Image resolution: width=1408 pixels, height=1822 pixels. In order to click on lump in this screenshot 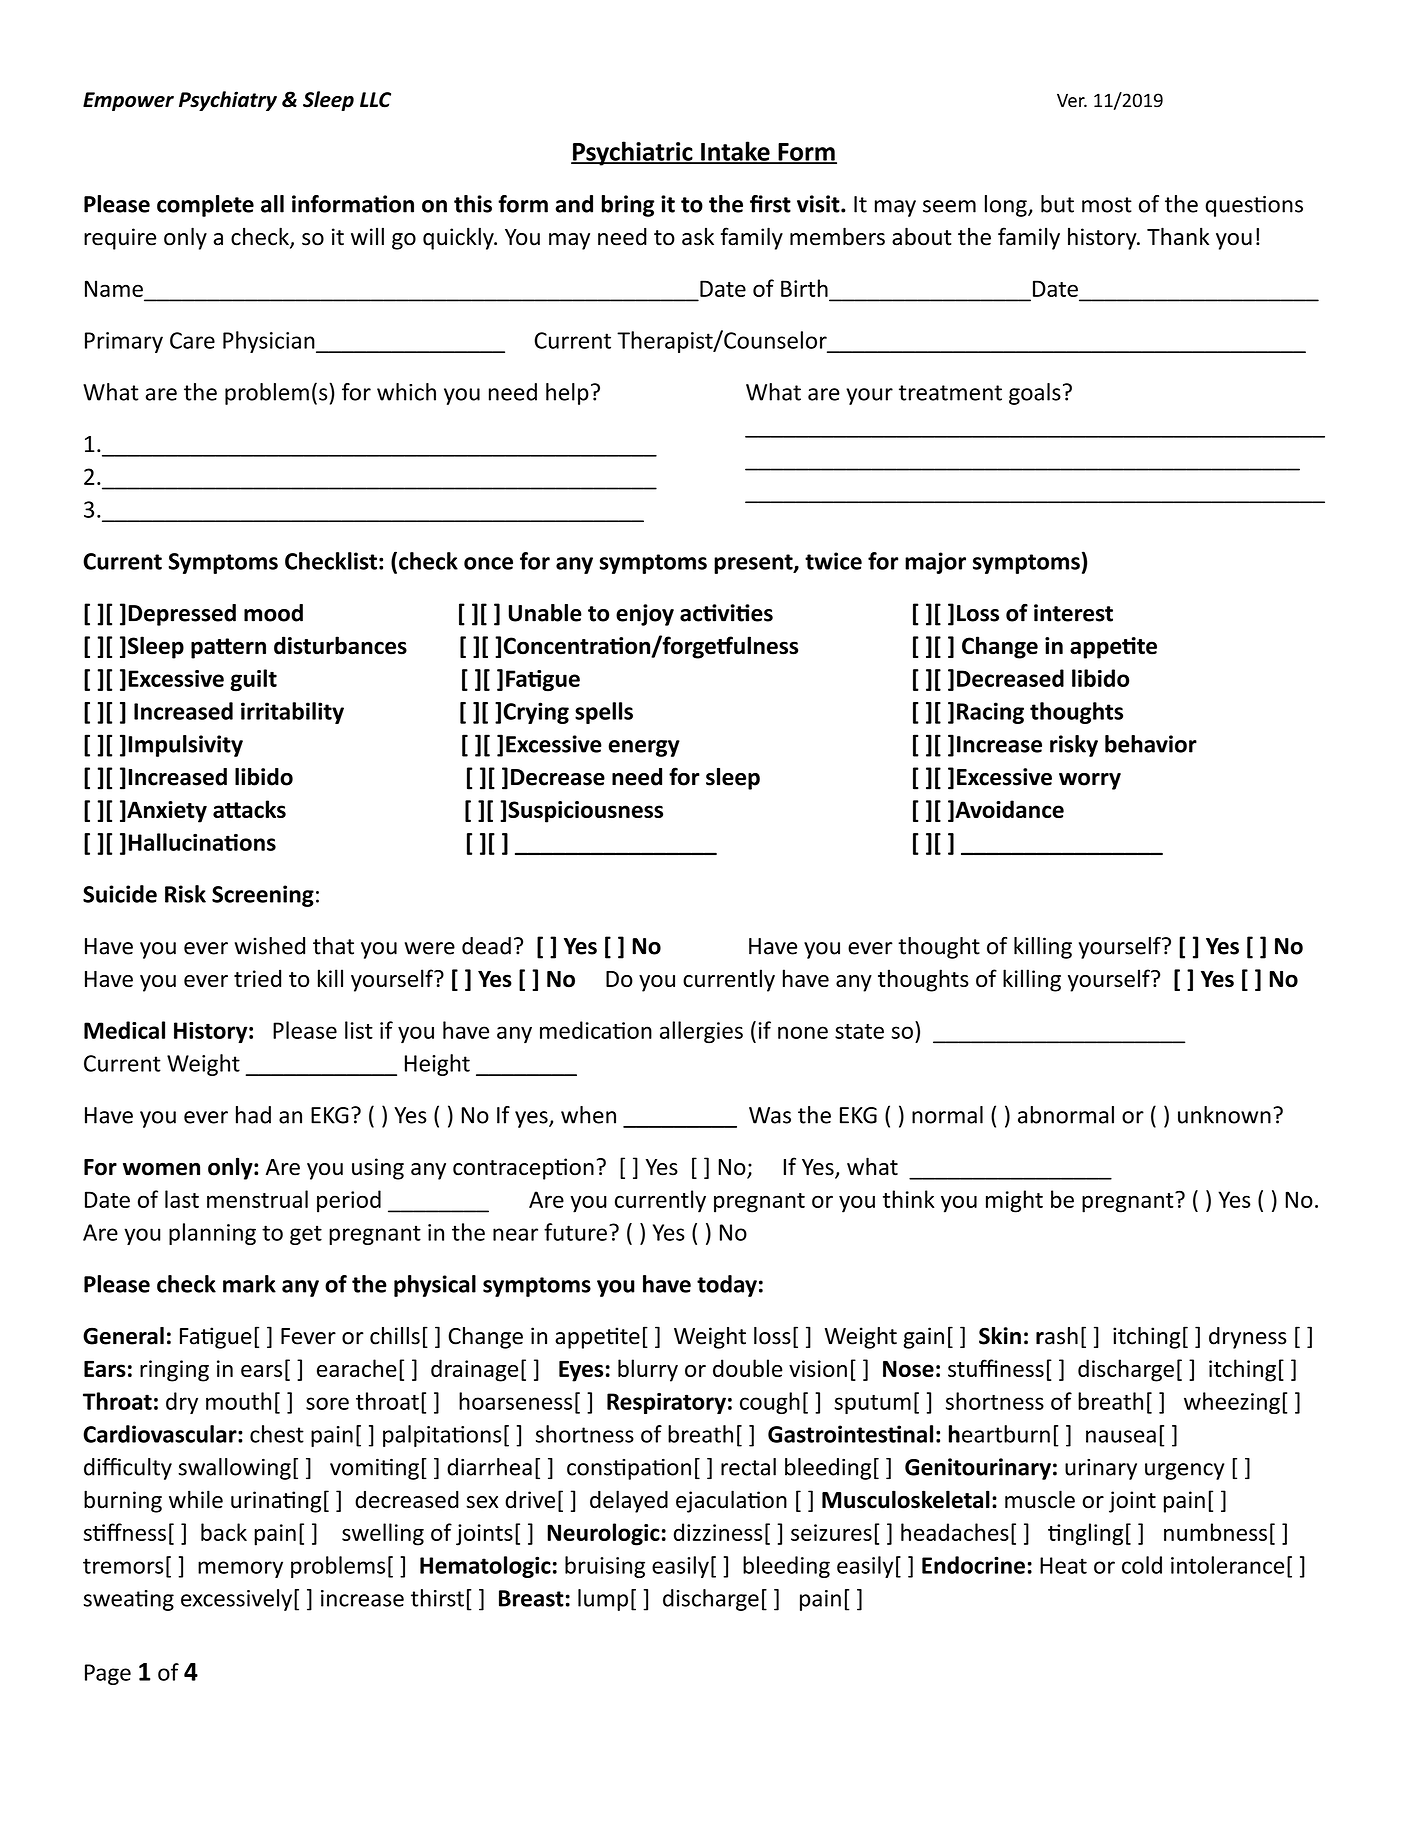, I will do `click(603, 1600)`.
